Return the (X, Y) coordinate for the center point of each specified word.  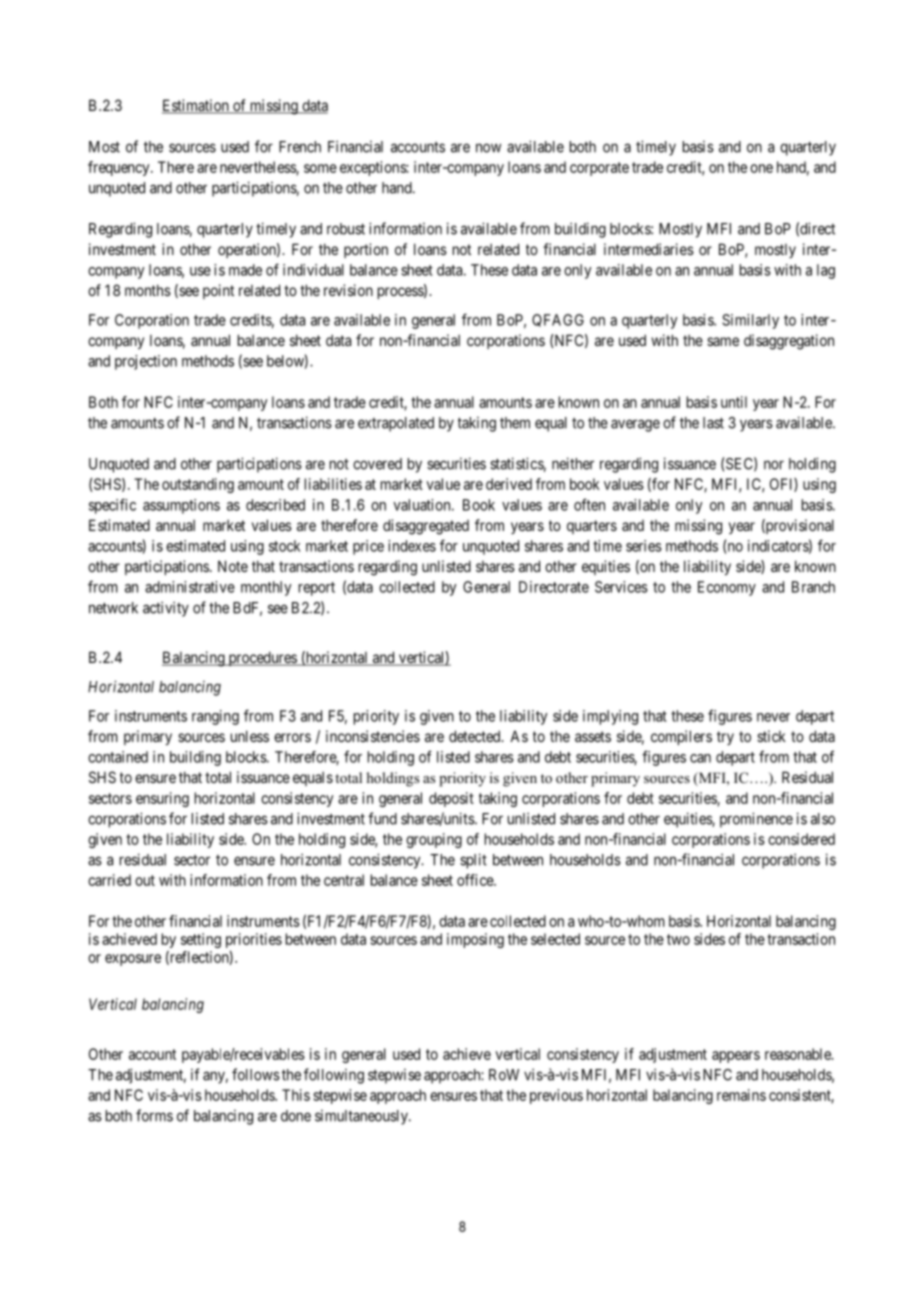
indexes (412, 546)
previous (556, 1096)
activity (166, 609)
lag (826, 271)
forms (154, 1115)
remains (741, 1095)
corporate (599, 169)
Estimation (196, 106)
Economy (727, 588)
